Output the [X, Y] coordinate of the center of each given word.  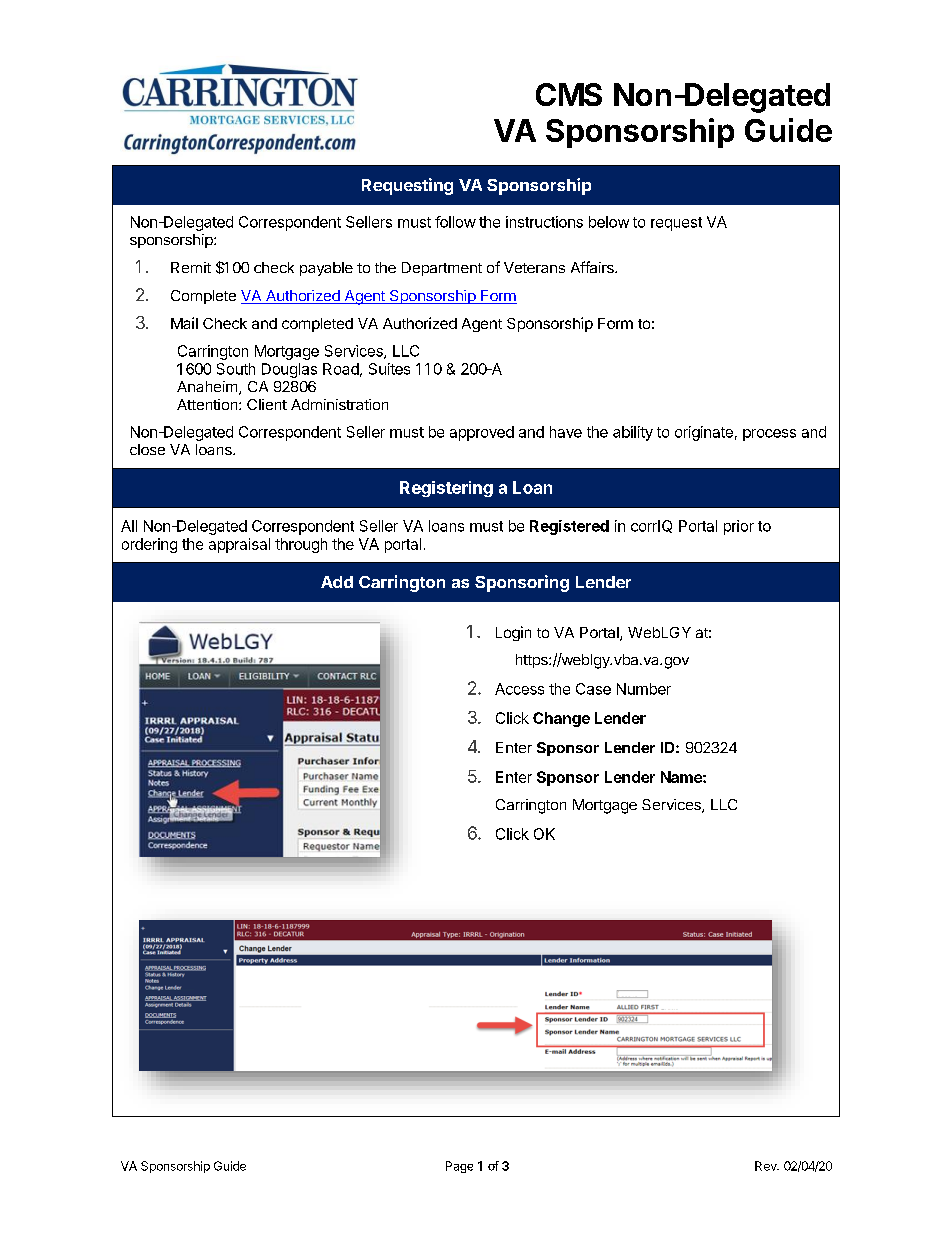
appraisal [239, 545]
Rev [767, 1166]
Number [644, 689]
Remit [191, 267]
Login [513, 633]
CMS [569, 94]
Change [561, 719]
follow [455, 222]
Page [459, 1167]
